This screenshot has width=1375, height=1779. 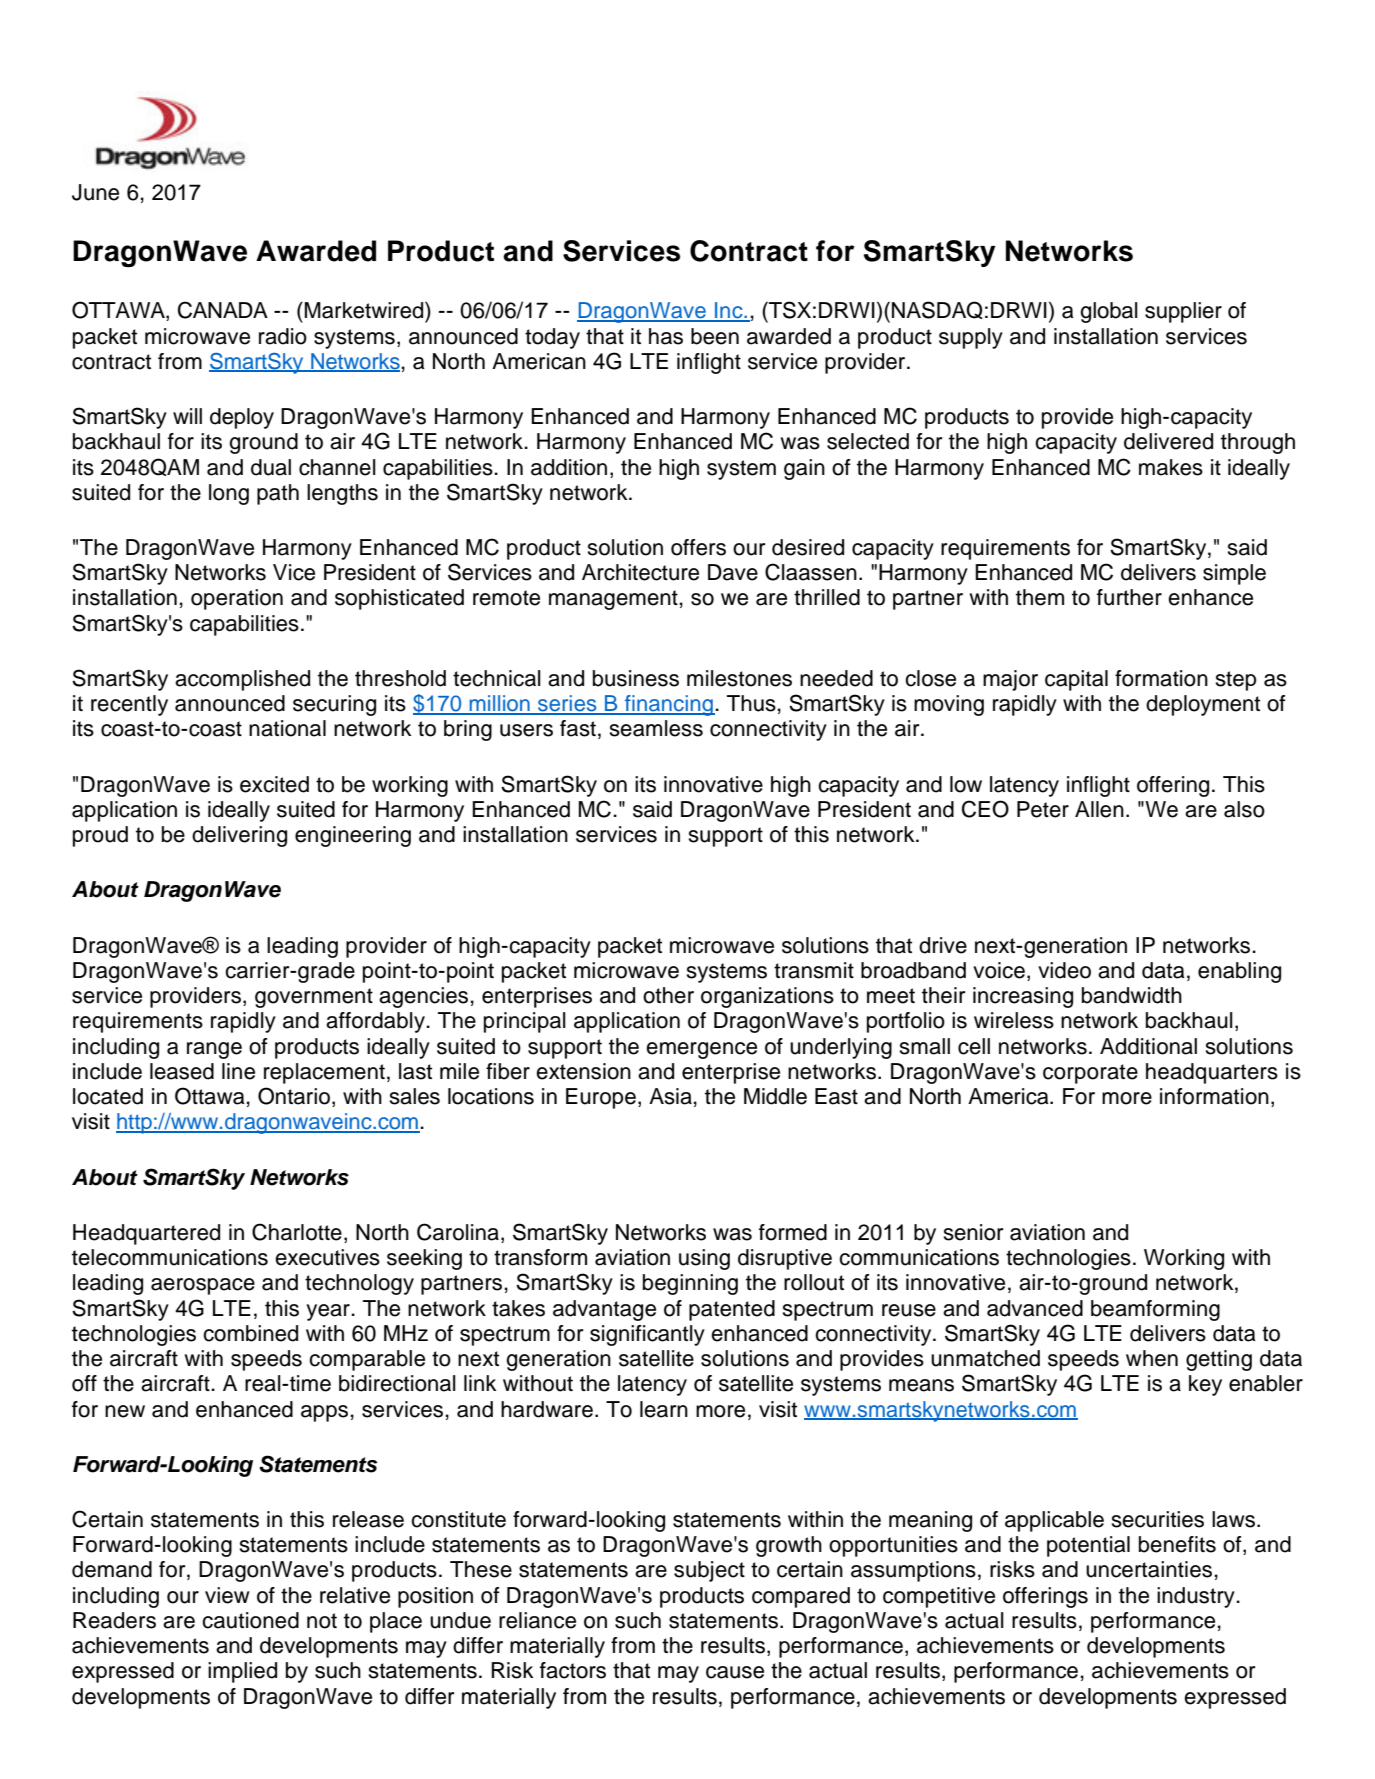 I want to click on Ontario, so click(x=294, y=1096).
